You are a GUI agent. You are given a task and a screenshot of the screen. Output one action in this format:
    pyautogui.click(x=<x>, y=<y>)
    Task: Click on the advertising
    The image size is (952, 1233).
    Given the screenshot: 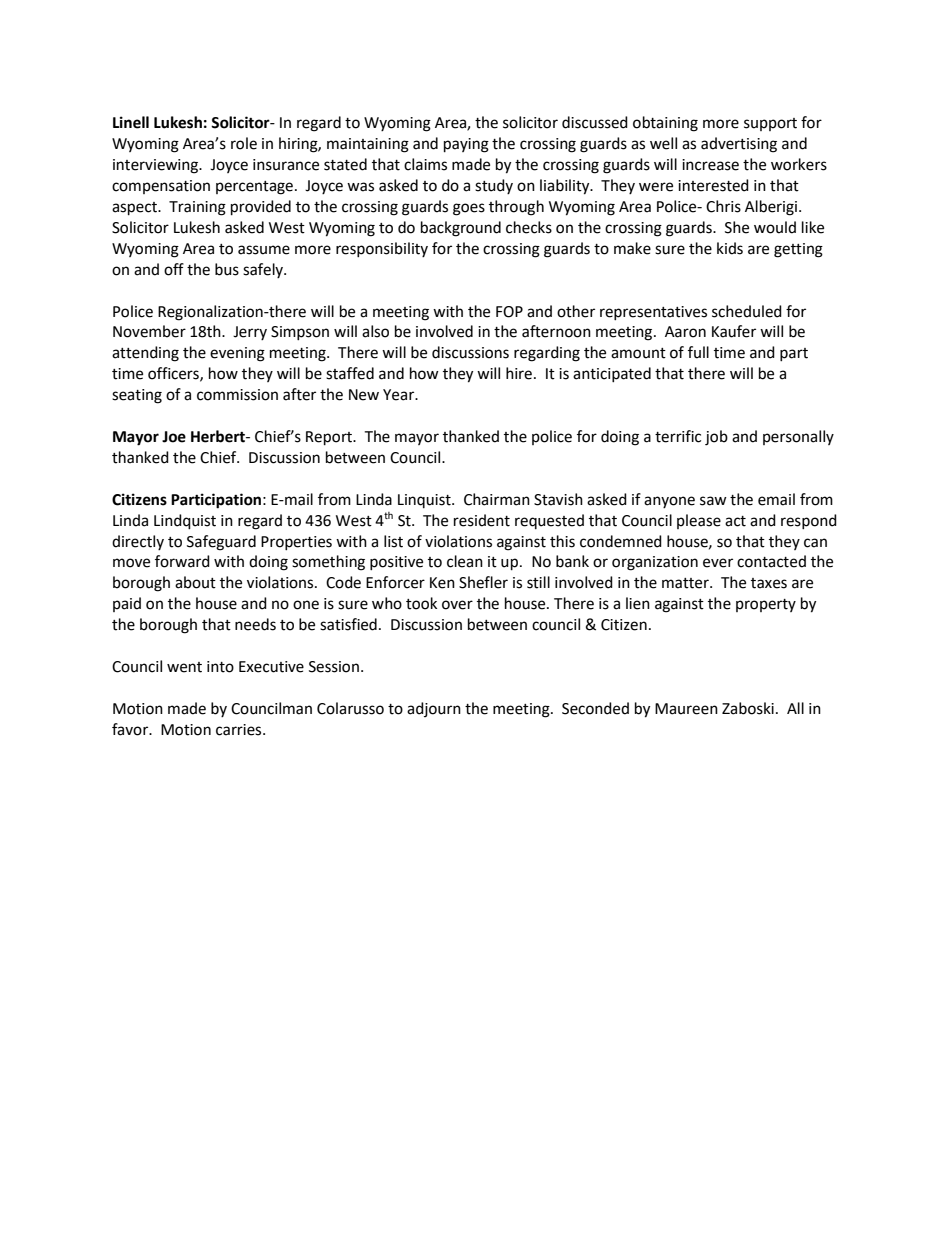 What is the action you would take?
    pyautogui.click(x=739, y=145)
